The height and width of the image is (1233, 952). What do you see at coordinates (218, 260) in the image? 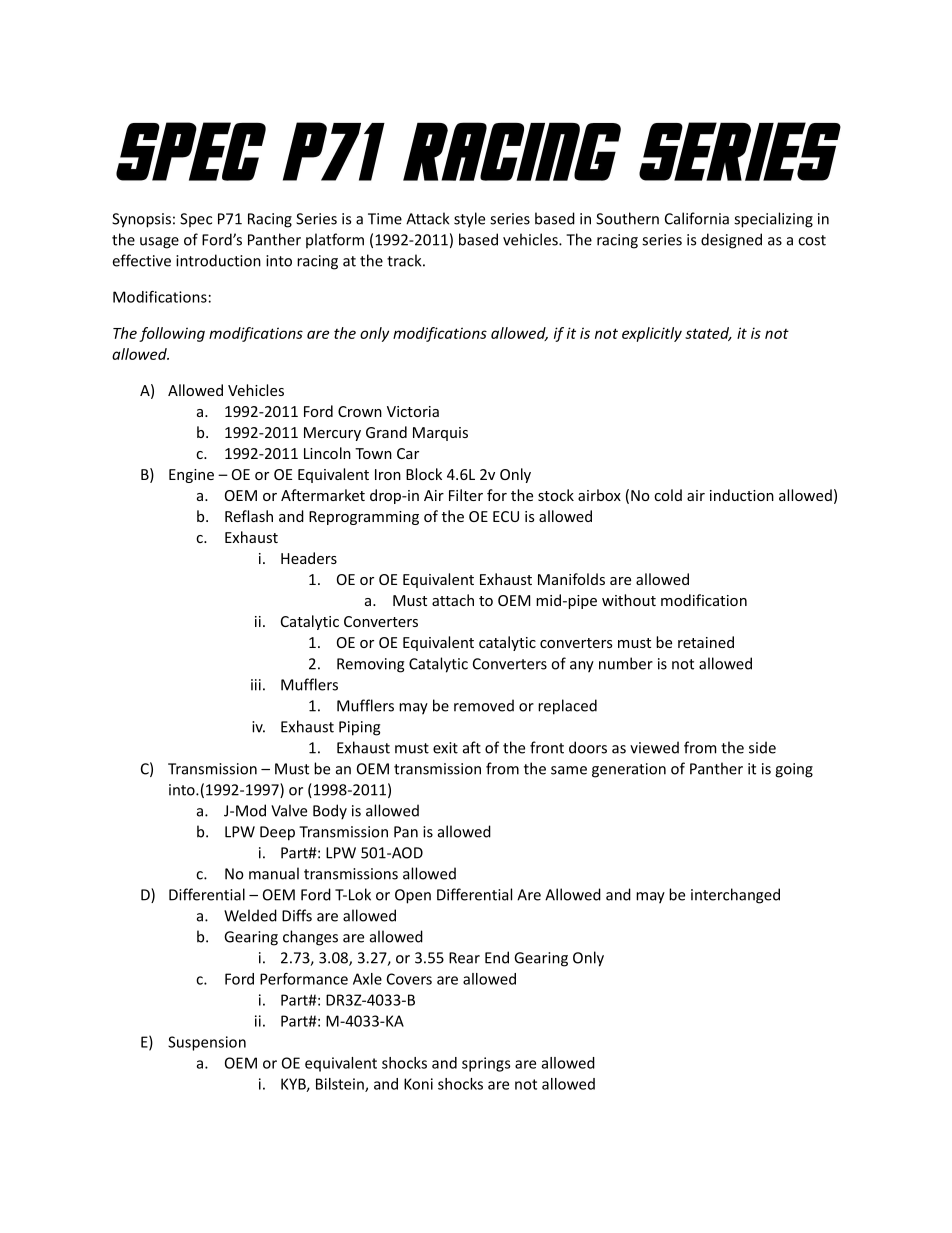
I see `introduction` at bounding box center [218, 260].
